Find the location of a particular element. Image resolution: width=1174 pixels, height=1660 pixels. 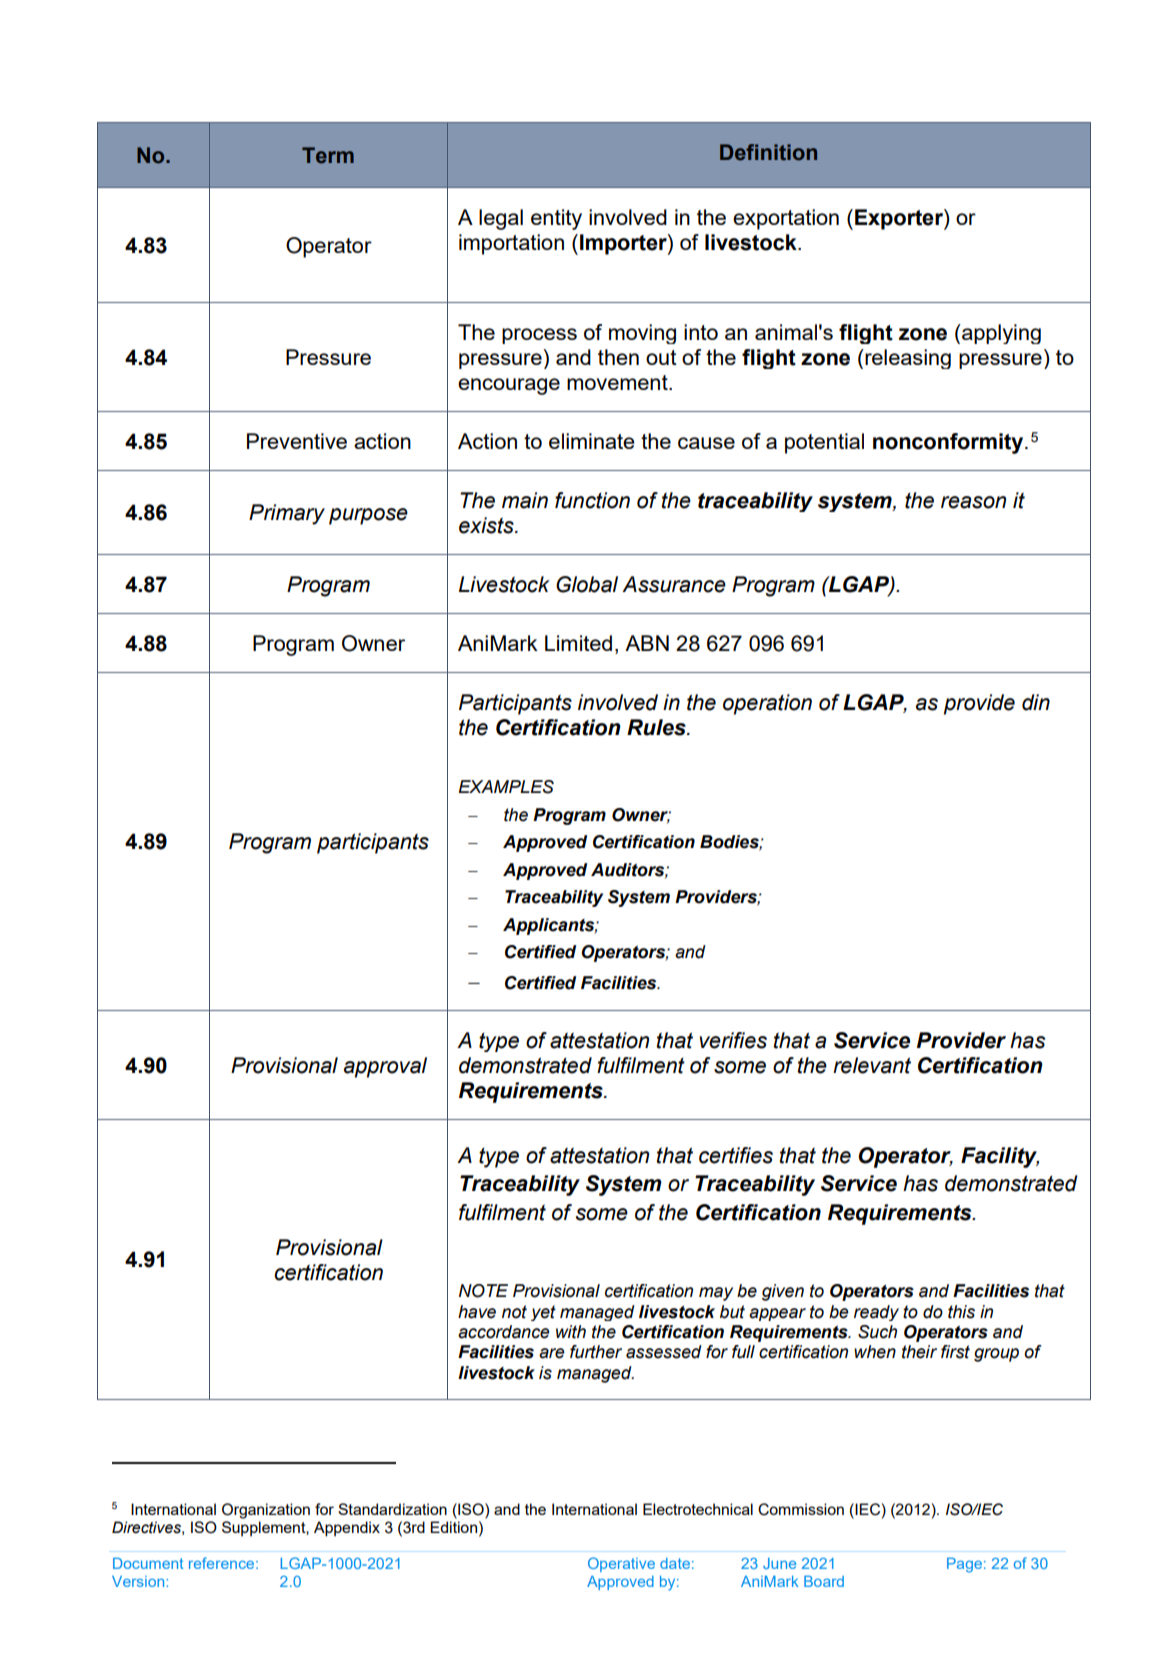

exportation is located at coordinates (786, 219).
